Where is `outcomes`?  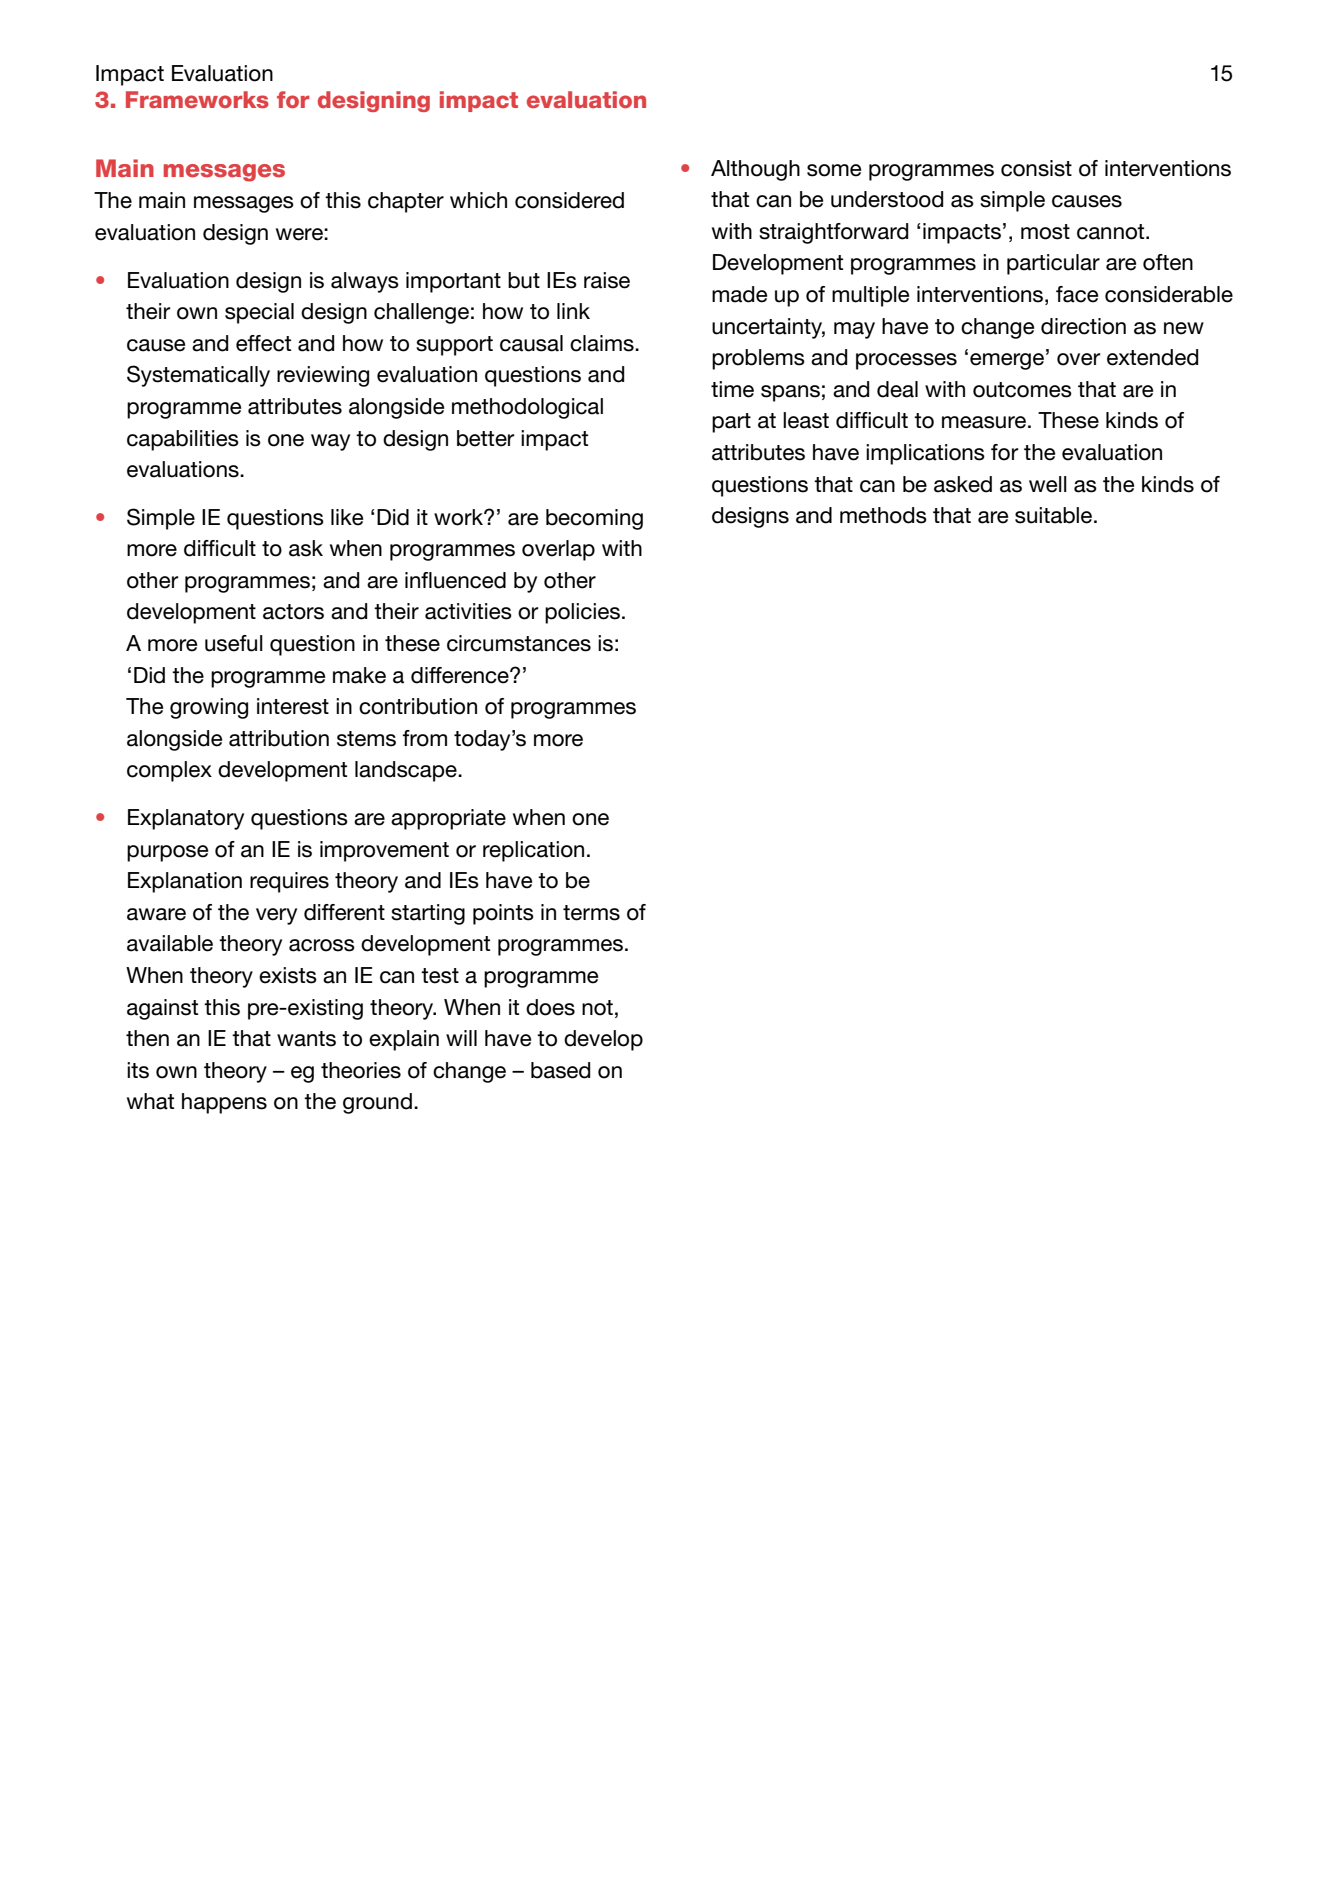 outcomes is located at coordinates (1022, 390).
